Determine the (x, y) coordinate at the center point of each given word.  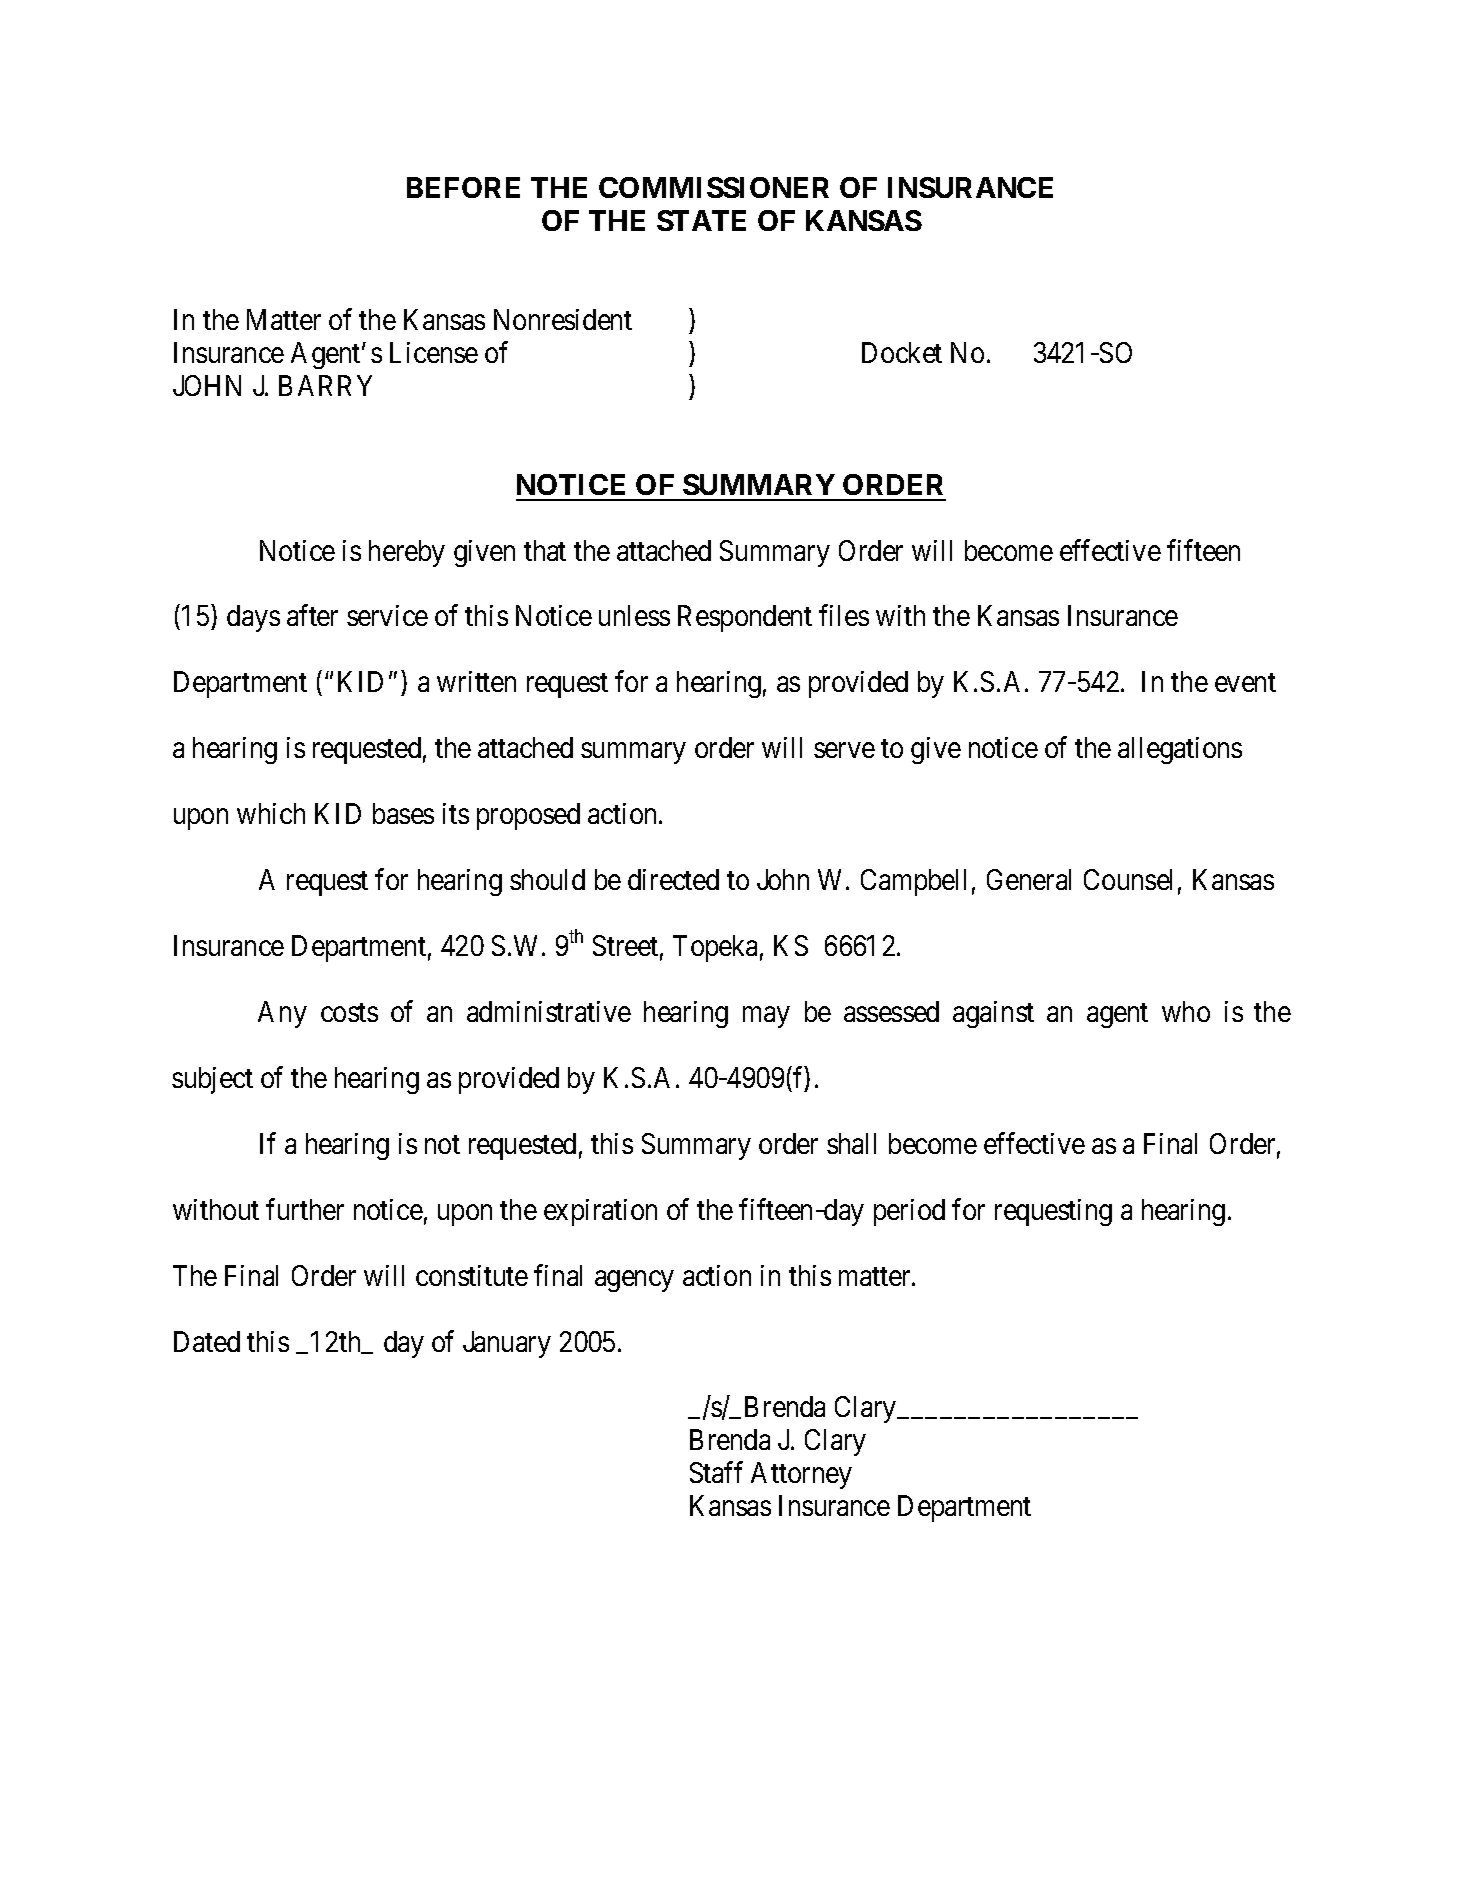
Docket (902, 352)
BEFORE (463, 187)
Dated (207, 1341)
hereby (407, 553)
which (271, 813)
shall (851, 1143)
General (1029, 879)
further (305, 1209)
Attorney (801, 1475)
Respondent (745, 618)
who (1186, 1011)
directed (673, 879)
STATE (701, 220)
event (1245, 683)
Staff (716, 1472)
